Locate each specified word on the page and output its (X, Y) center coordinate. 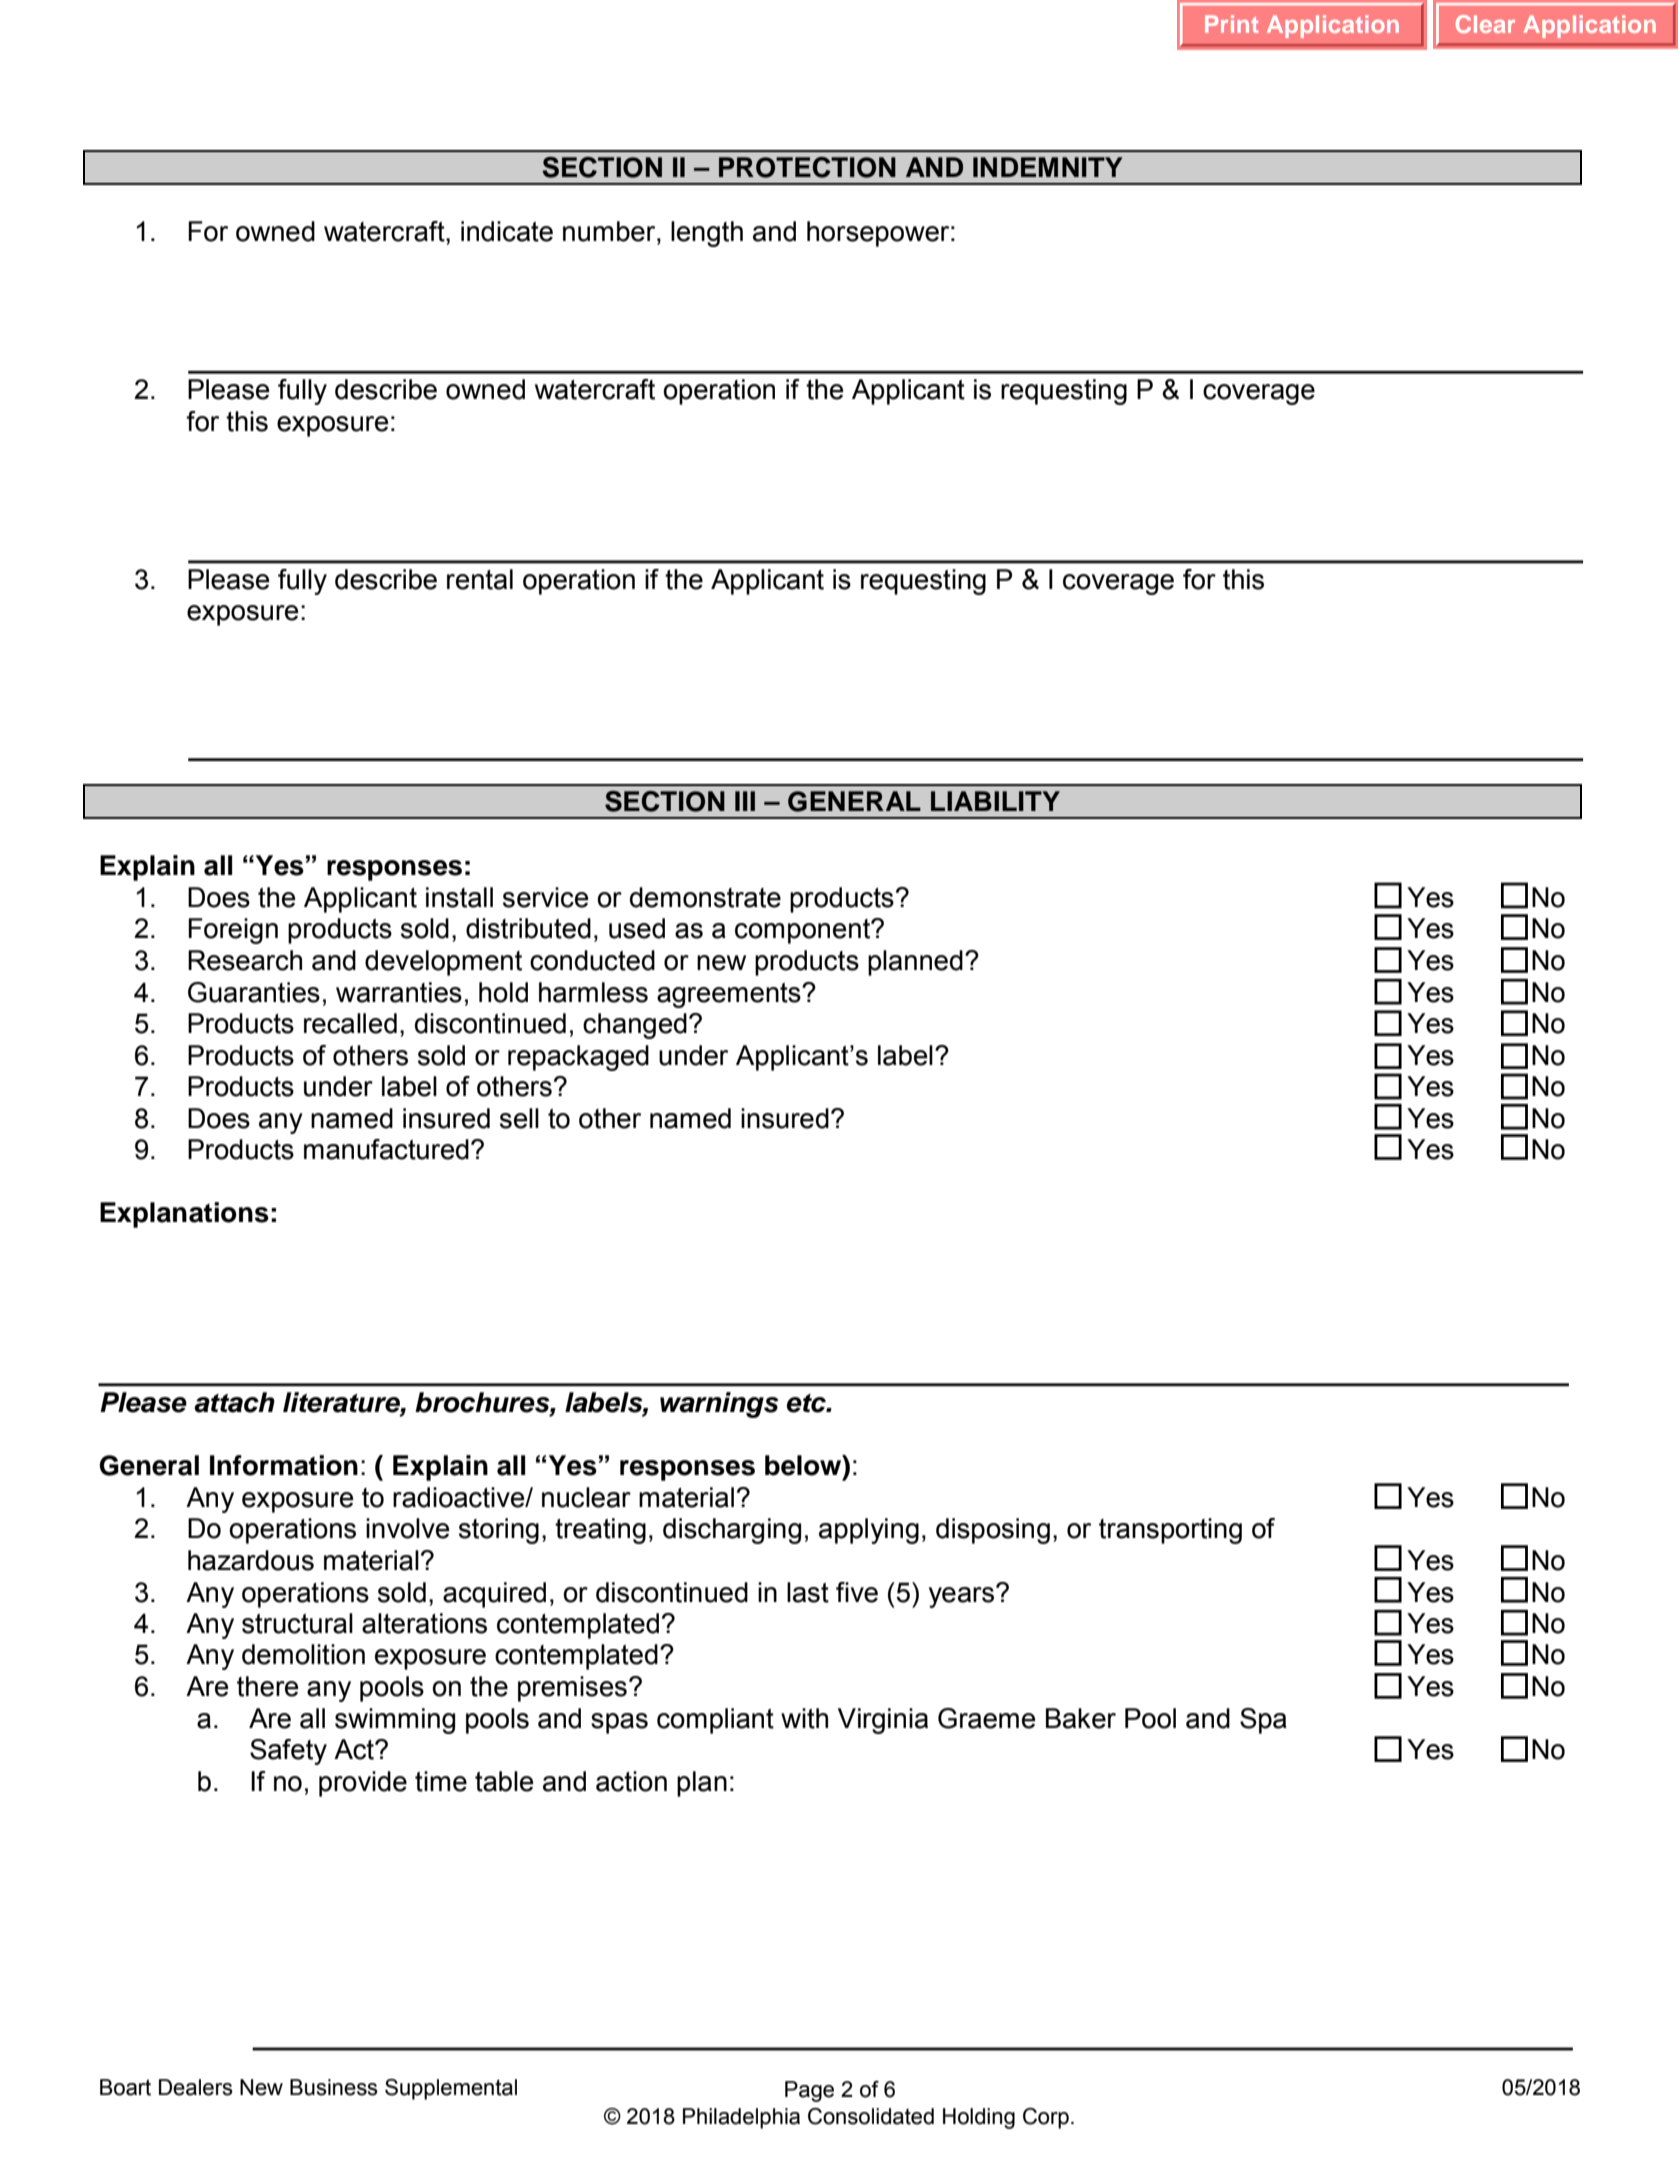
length (707, 234)
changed (635, 1026)
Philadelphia (741, 2118)
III (745, 801)
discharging (732, 1531)
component (804, 931)
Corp (1046, 2118)
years (961, 1597)
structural (297, 1623)
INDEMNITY (1048, 167)
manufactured (386, 1149)
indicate (507, 231)
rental (480, 579)
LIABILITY (995, 801)
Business (334, 2087)
